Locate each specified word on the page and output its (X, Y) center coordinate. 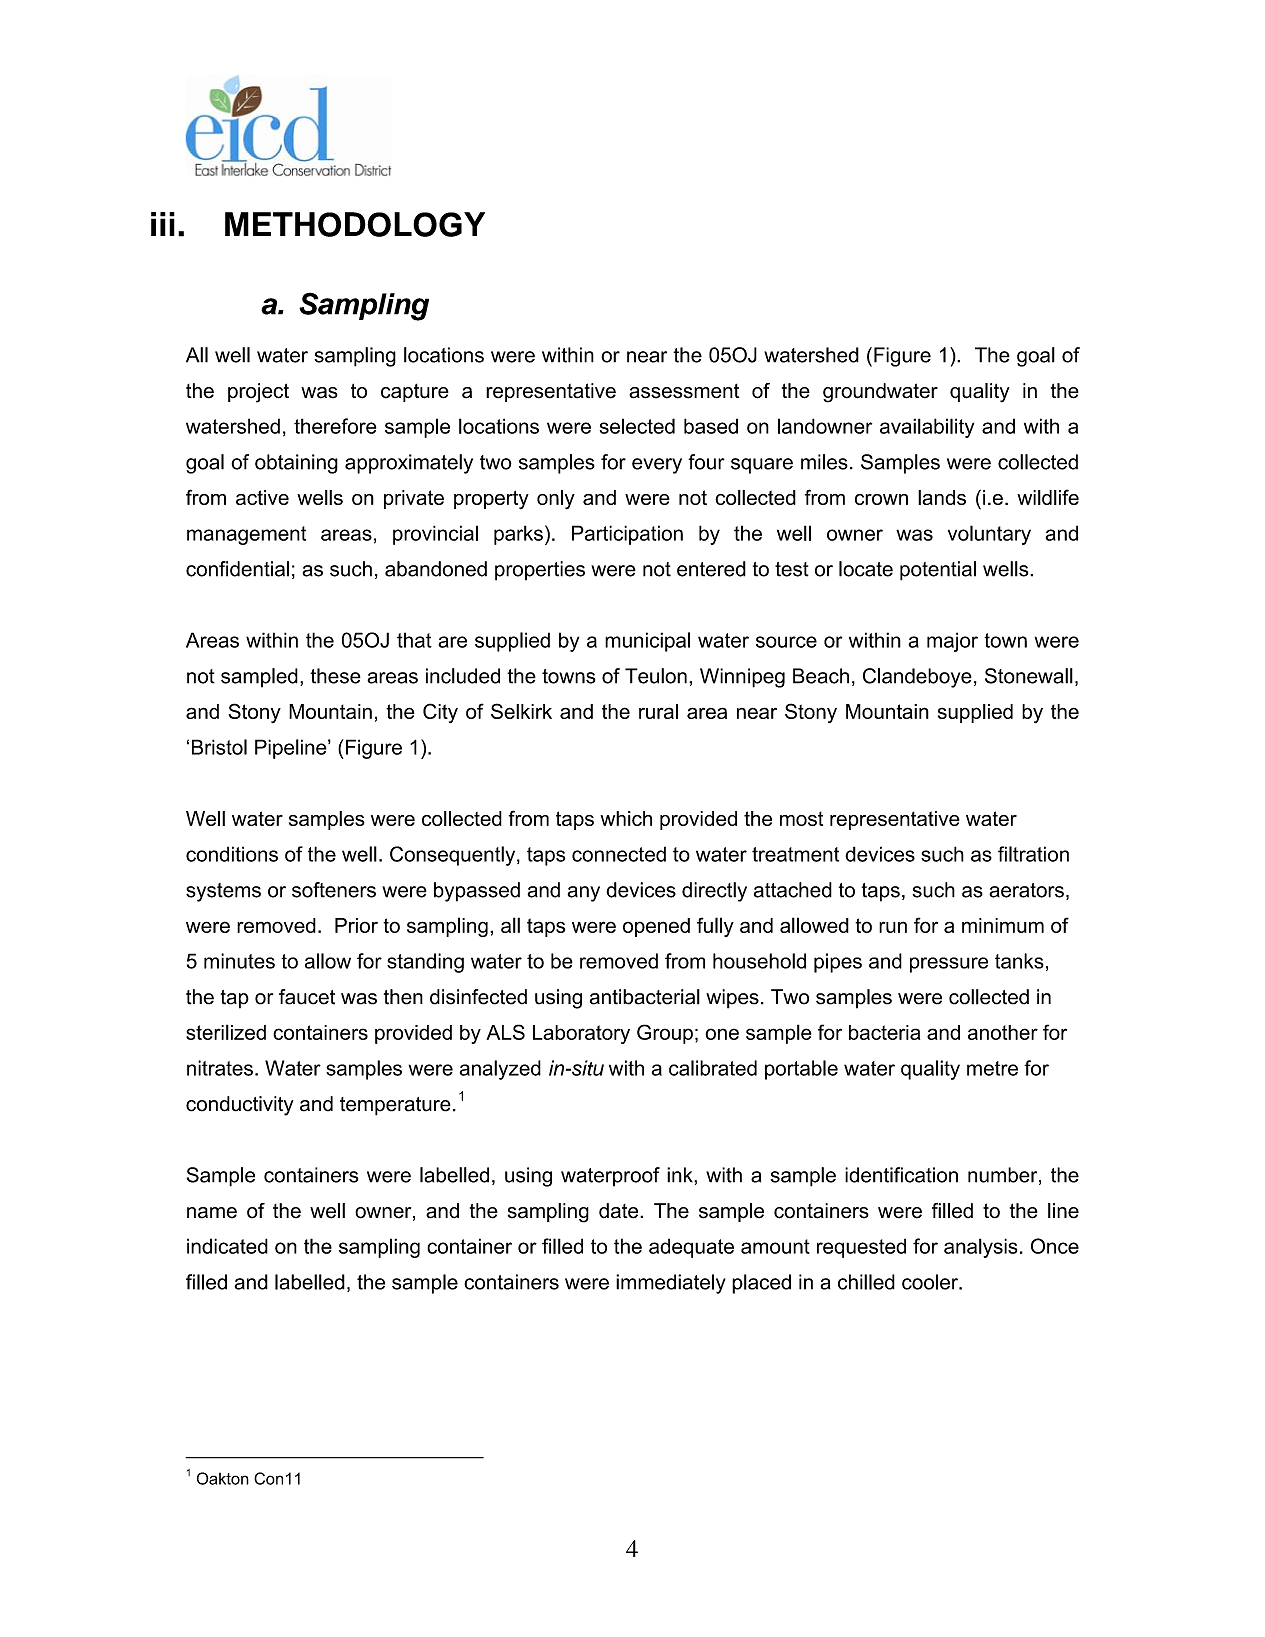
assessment (684, 391)
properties (540, 571)
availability (927, 428)
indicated (227, 1246)
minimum (1003, 925)
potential (938, 571)
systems (223, 892)
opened (656, 927)
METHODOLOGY (355, 224)
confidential (237, 569)
